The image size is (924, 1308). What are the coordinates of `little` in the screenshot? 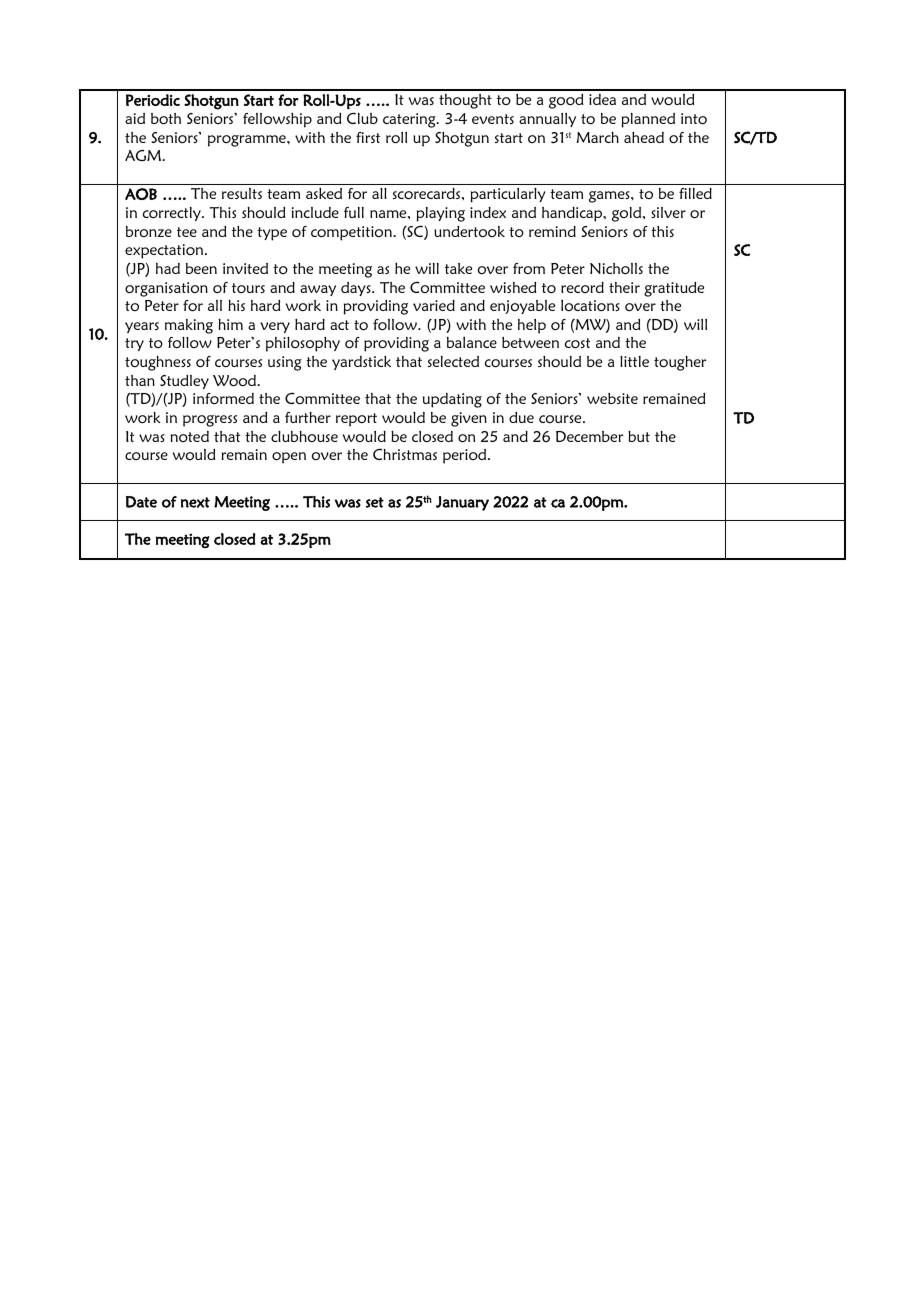 It's located at (634, 361).
